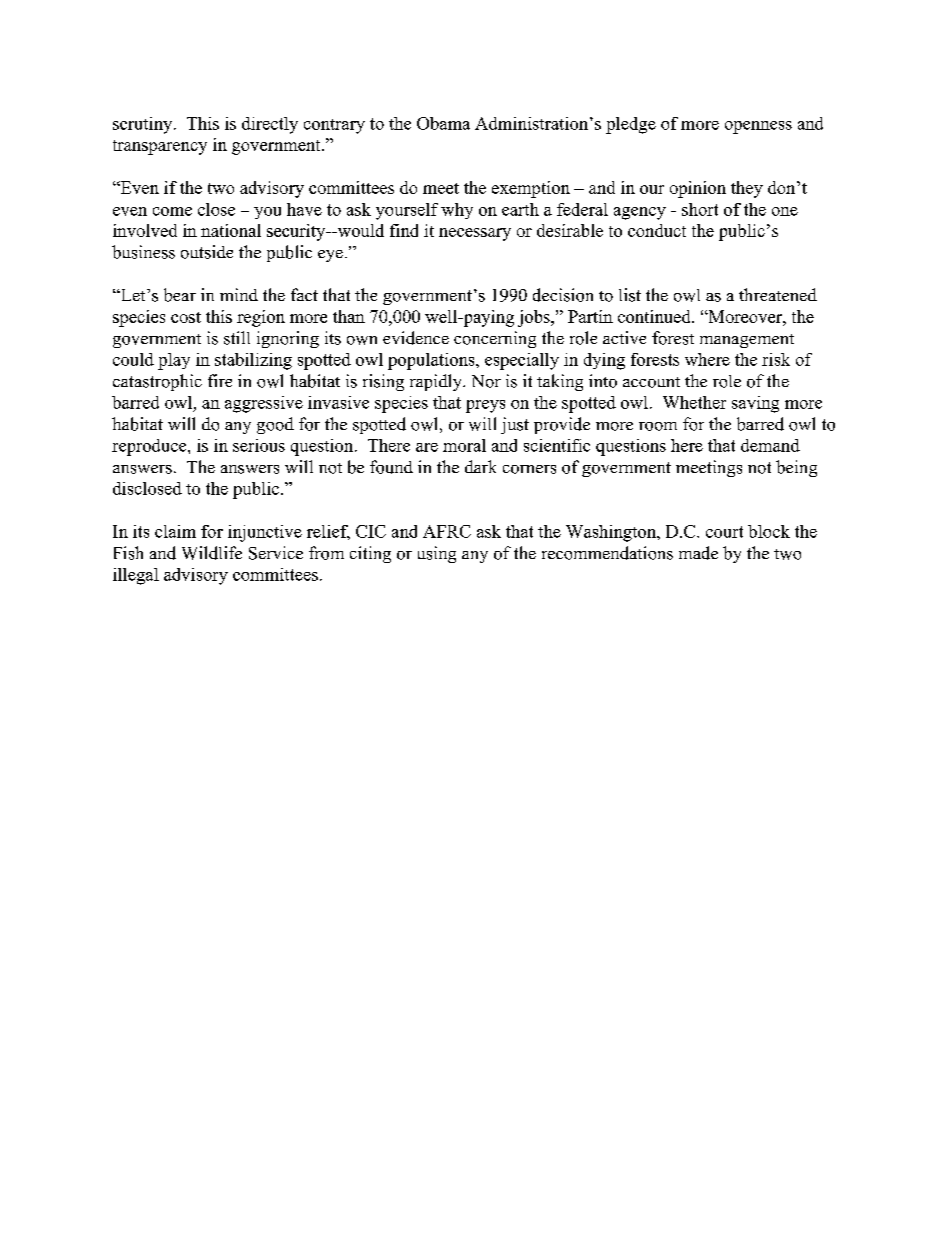 Image resolution: width=952 pixels, height=1233 pixels. Describe the element at coordinates (457, 211) in the screenshot. I see `why` at that location.
